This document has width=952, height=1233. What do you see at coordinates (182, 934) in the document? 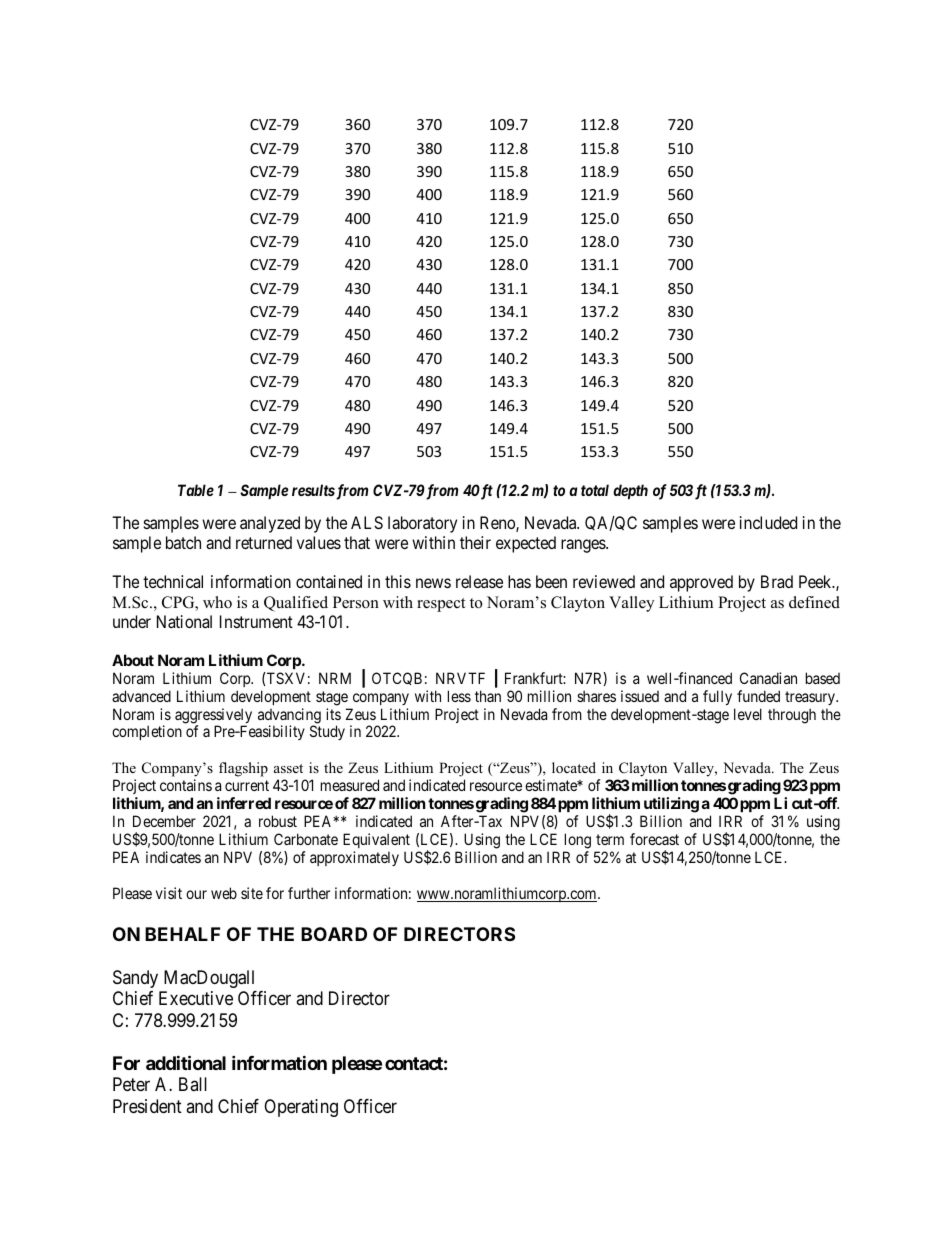
I see `BEHALF` at bounding box center [182, 934].
